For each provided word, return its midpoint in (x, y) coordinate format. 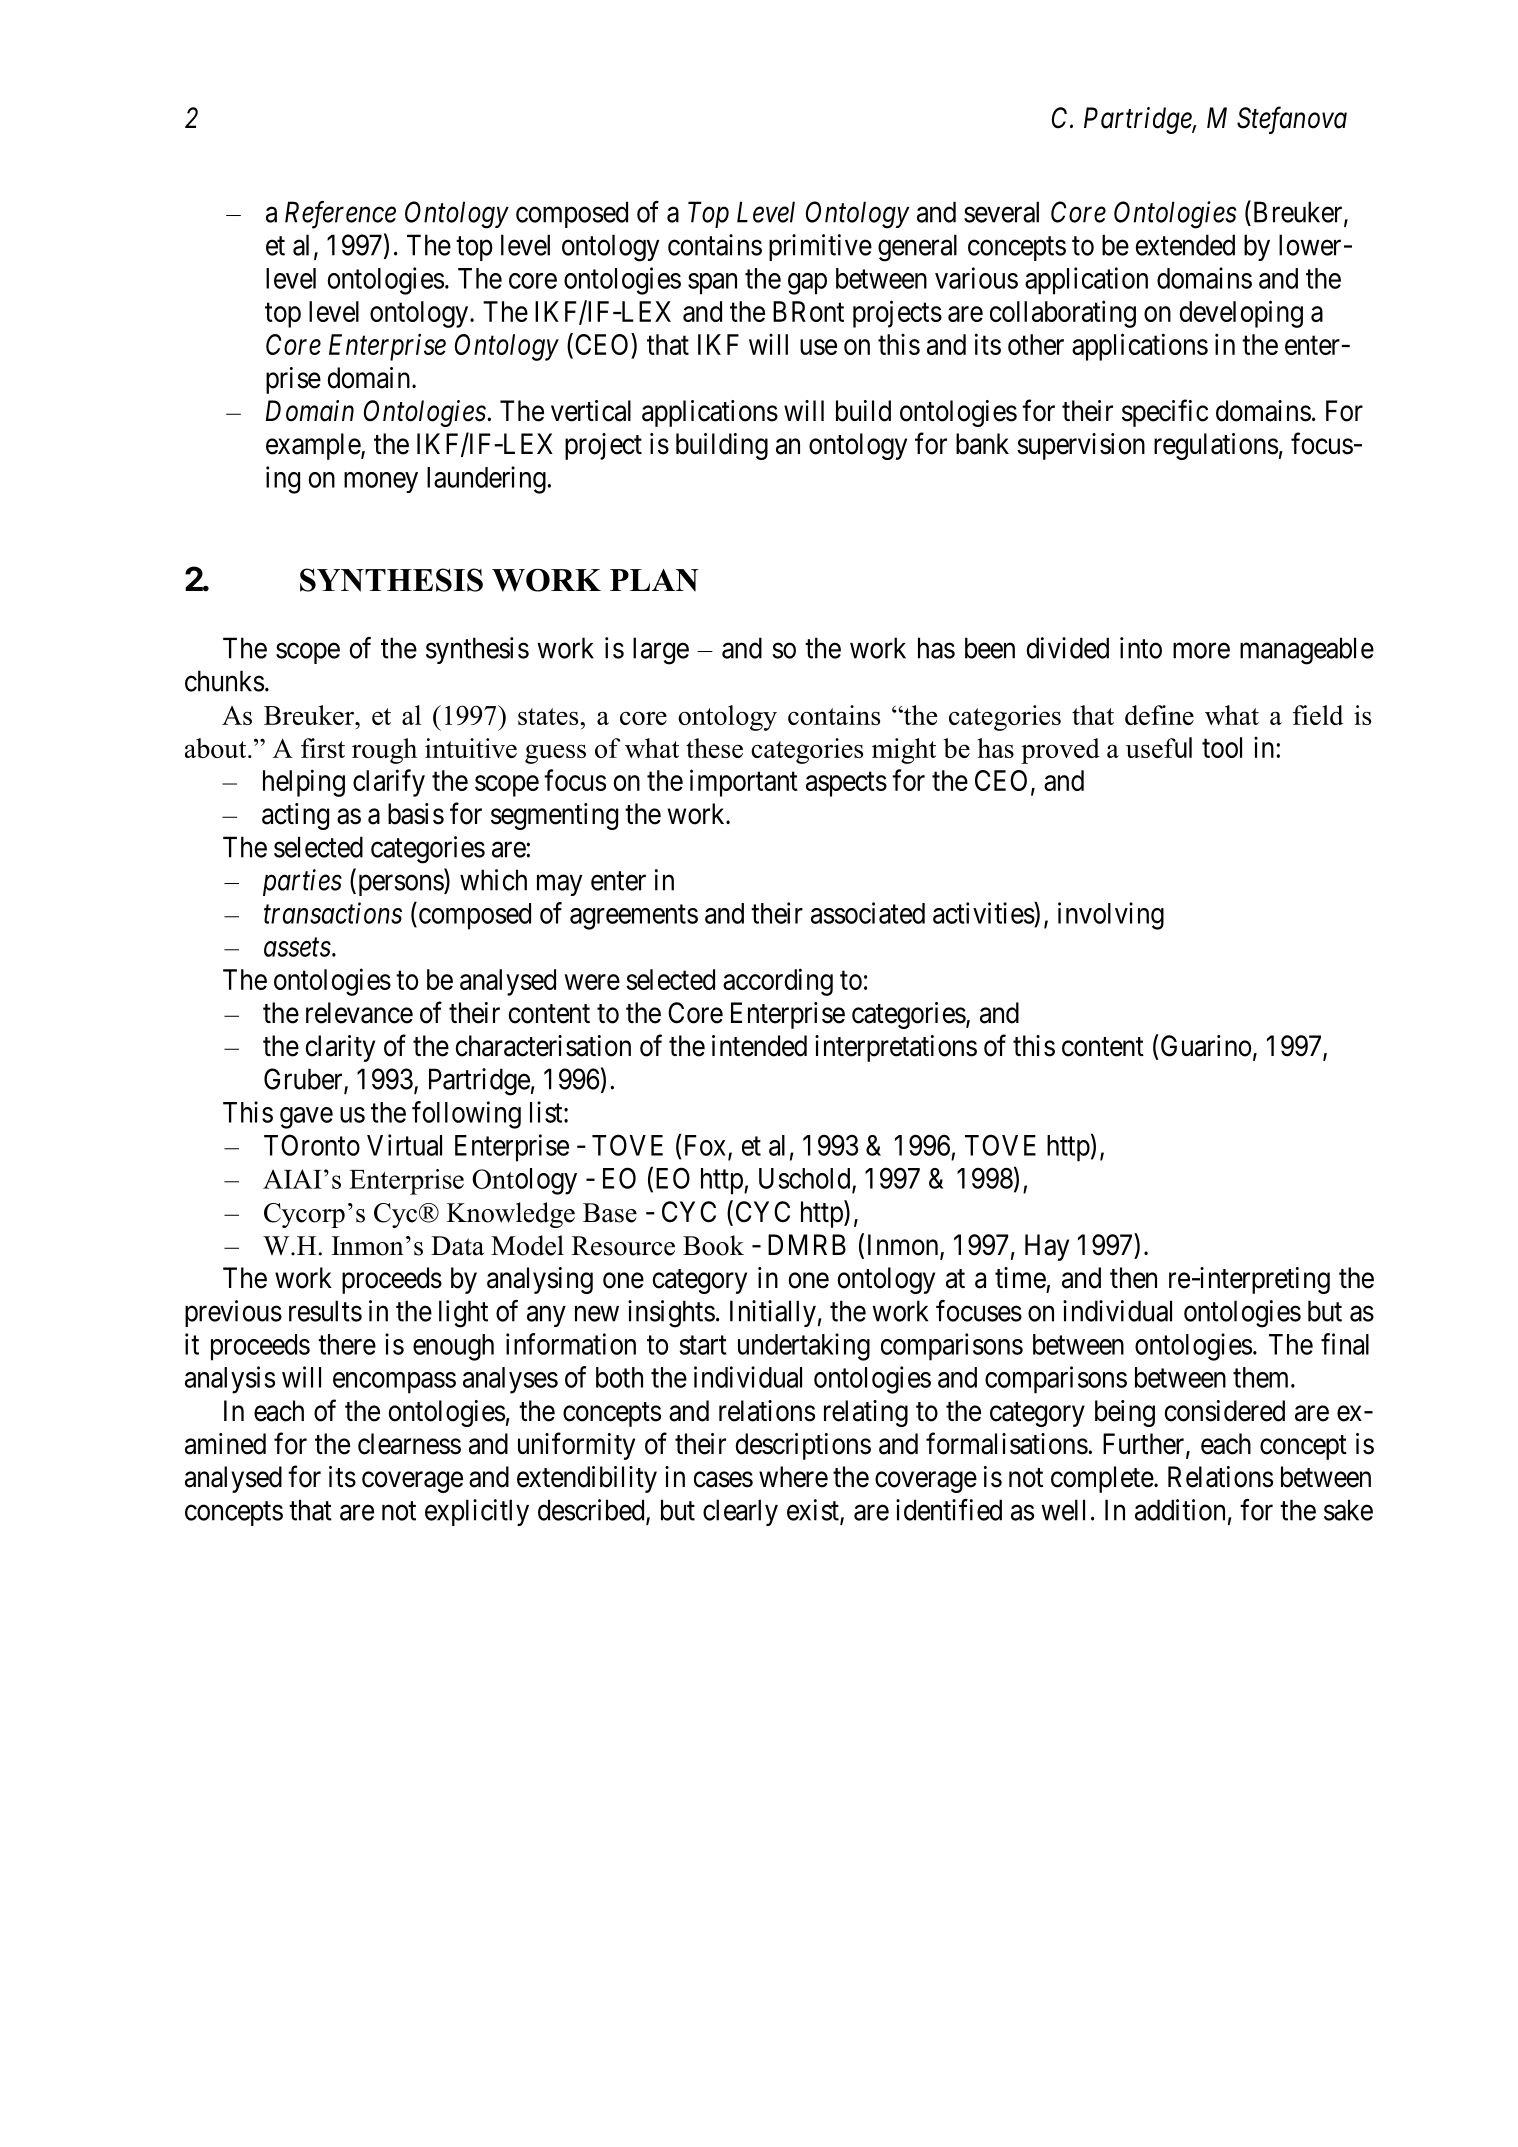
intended (759, 1046)
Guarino (1204, 1045)
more (1201, 651)
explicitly (477, 1512)
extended (1185, 245)
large (661, 651)
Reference (340, 215)
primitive (820, 247)
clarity (340, 1048)
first (323, 748)
